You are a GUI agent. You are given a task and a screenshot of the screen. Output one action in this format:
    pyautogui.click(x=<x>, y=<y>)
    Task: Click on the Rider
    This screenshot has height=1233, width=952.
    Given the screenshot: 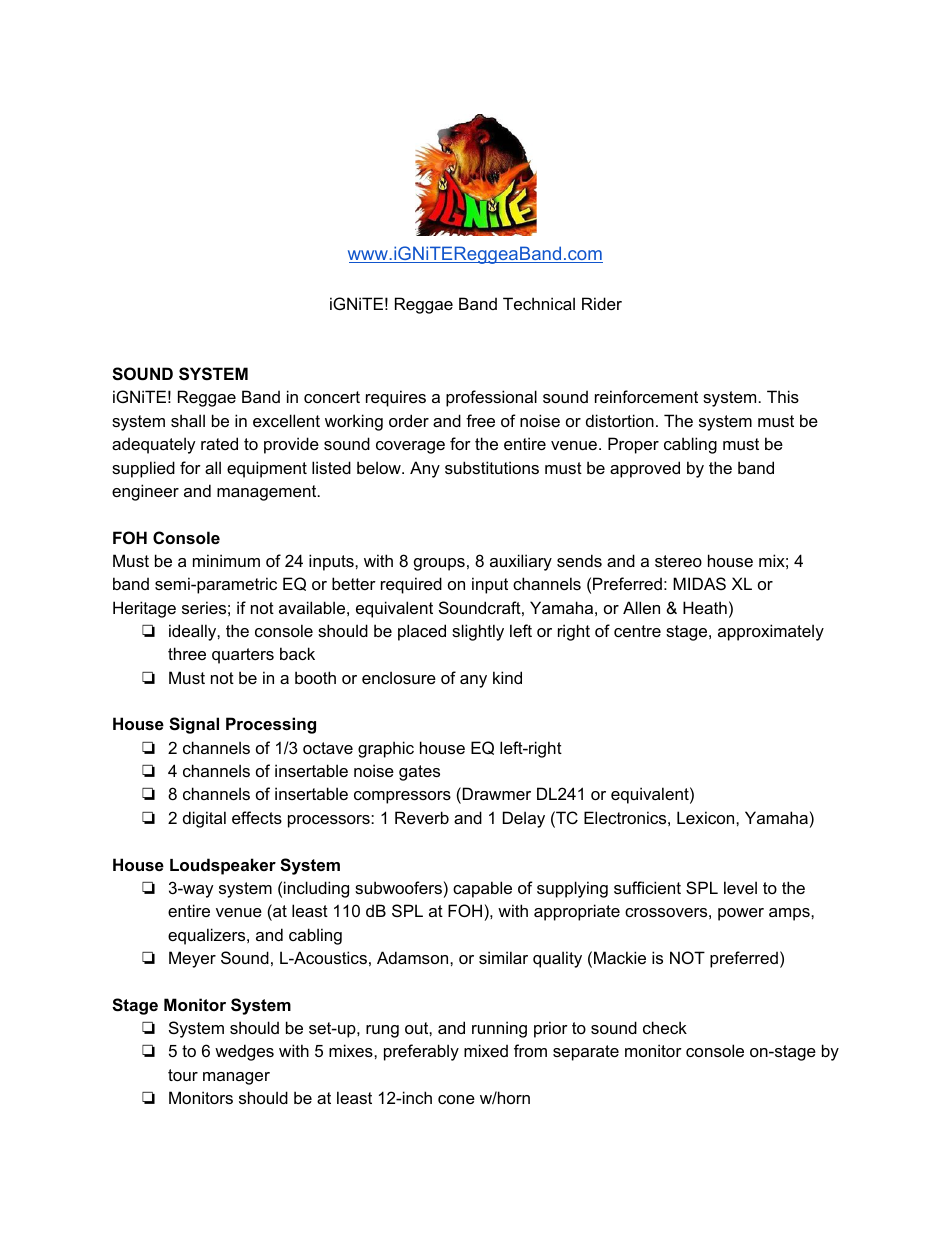 What is the action you would take?
    pyautogui.click(x=602, y=303)
